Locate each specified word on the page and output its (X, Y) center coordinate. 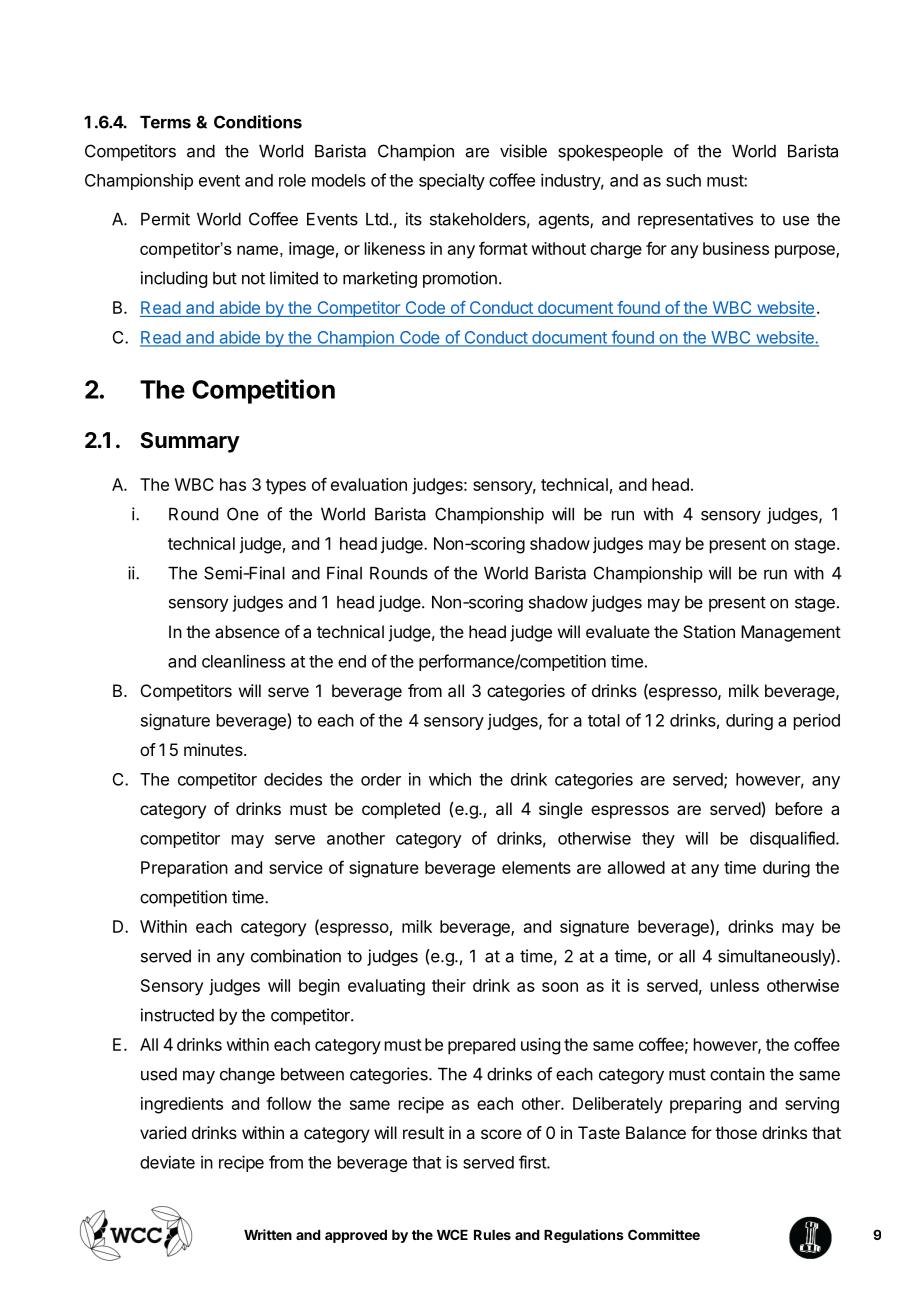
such (683, 180)
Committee (664, 1234)
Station (709, 631)
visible (523, 151)
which (450, 779)
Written (268, 1234)
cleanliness (243, 661)
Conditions (258, 122)
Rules (492, 1235)
